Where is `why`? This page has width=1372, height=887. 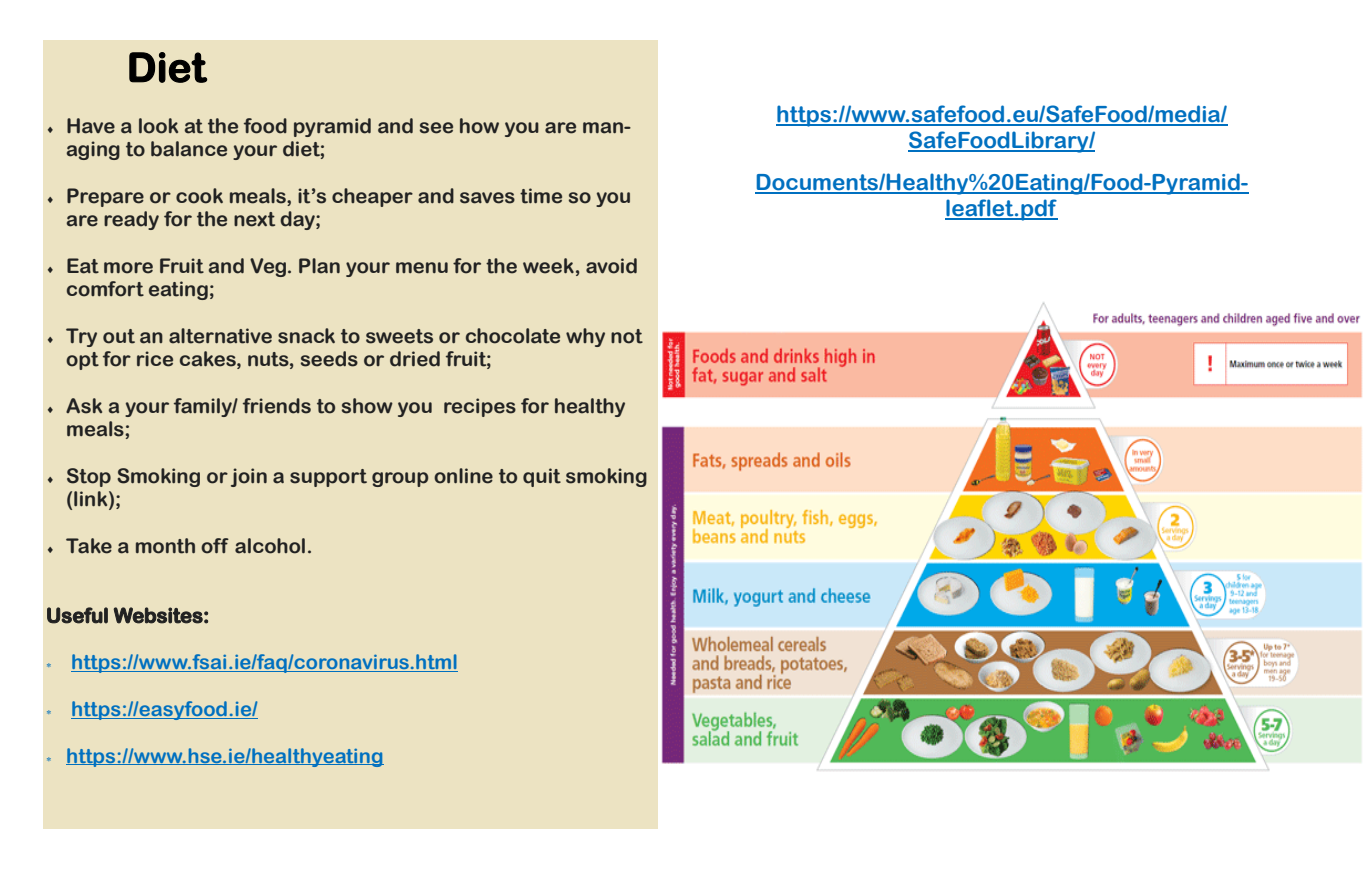
why is located at coordinates (585, 337).
